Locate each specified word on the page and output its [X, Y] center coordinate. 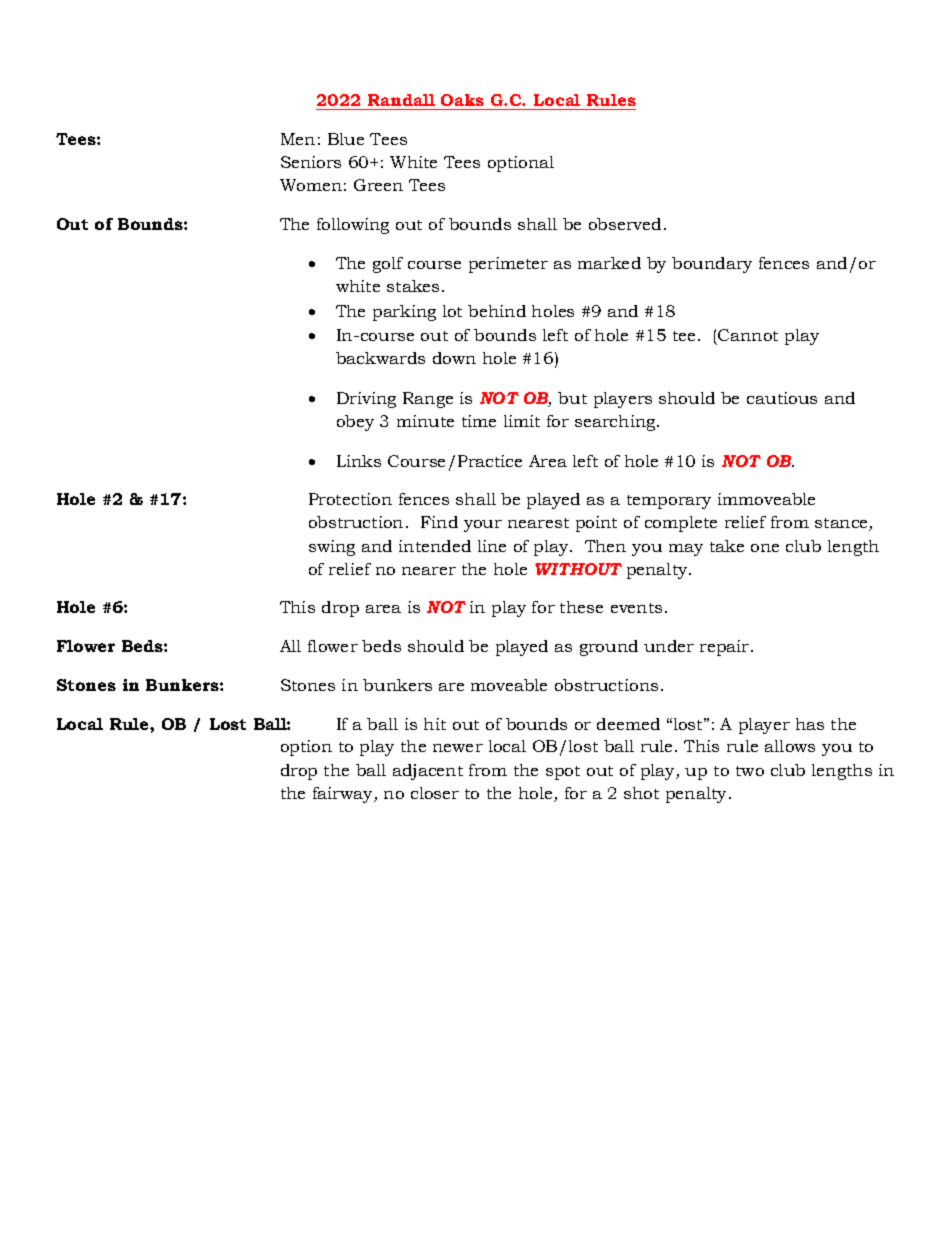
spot [563, 773]
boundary [712, 265]
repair [726, 648]
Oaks [462, 100]
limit [522, 421]
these [581, 607]
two [750, 771]
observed [625, 224]
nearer [429, 571]
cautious [782, 398]
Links [359, 461]
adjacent [428, 772]
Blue [346, 139]
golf [388, 265]
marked [609, 263]
